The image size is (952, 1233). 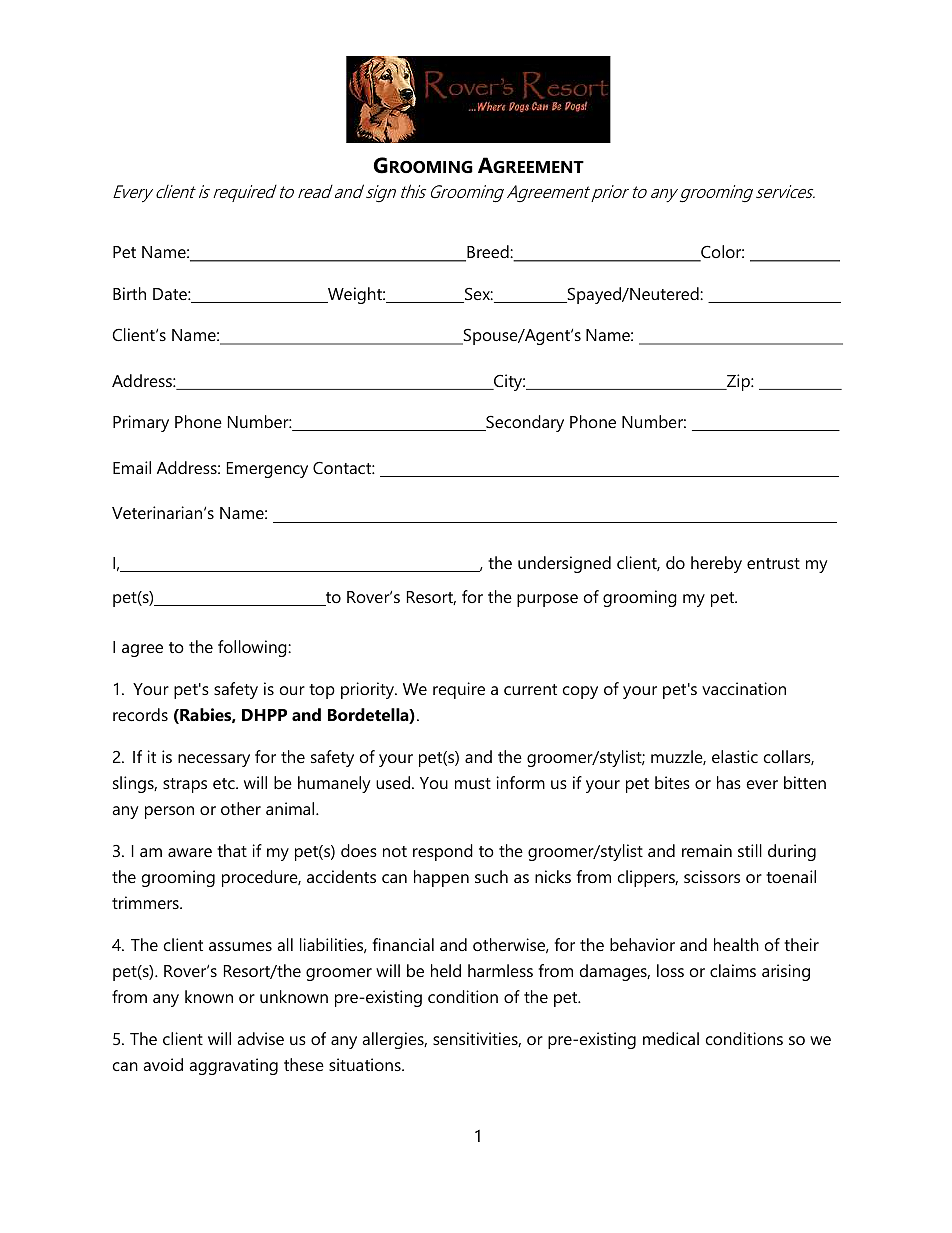 I want to click on current, so click(x=530, y=689).
